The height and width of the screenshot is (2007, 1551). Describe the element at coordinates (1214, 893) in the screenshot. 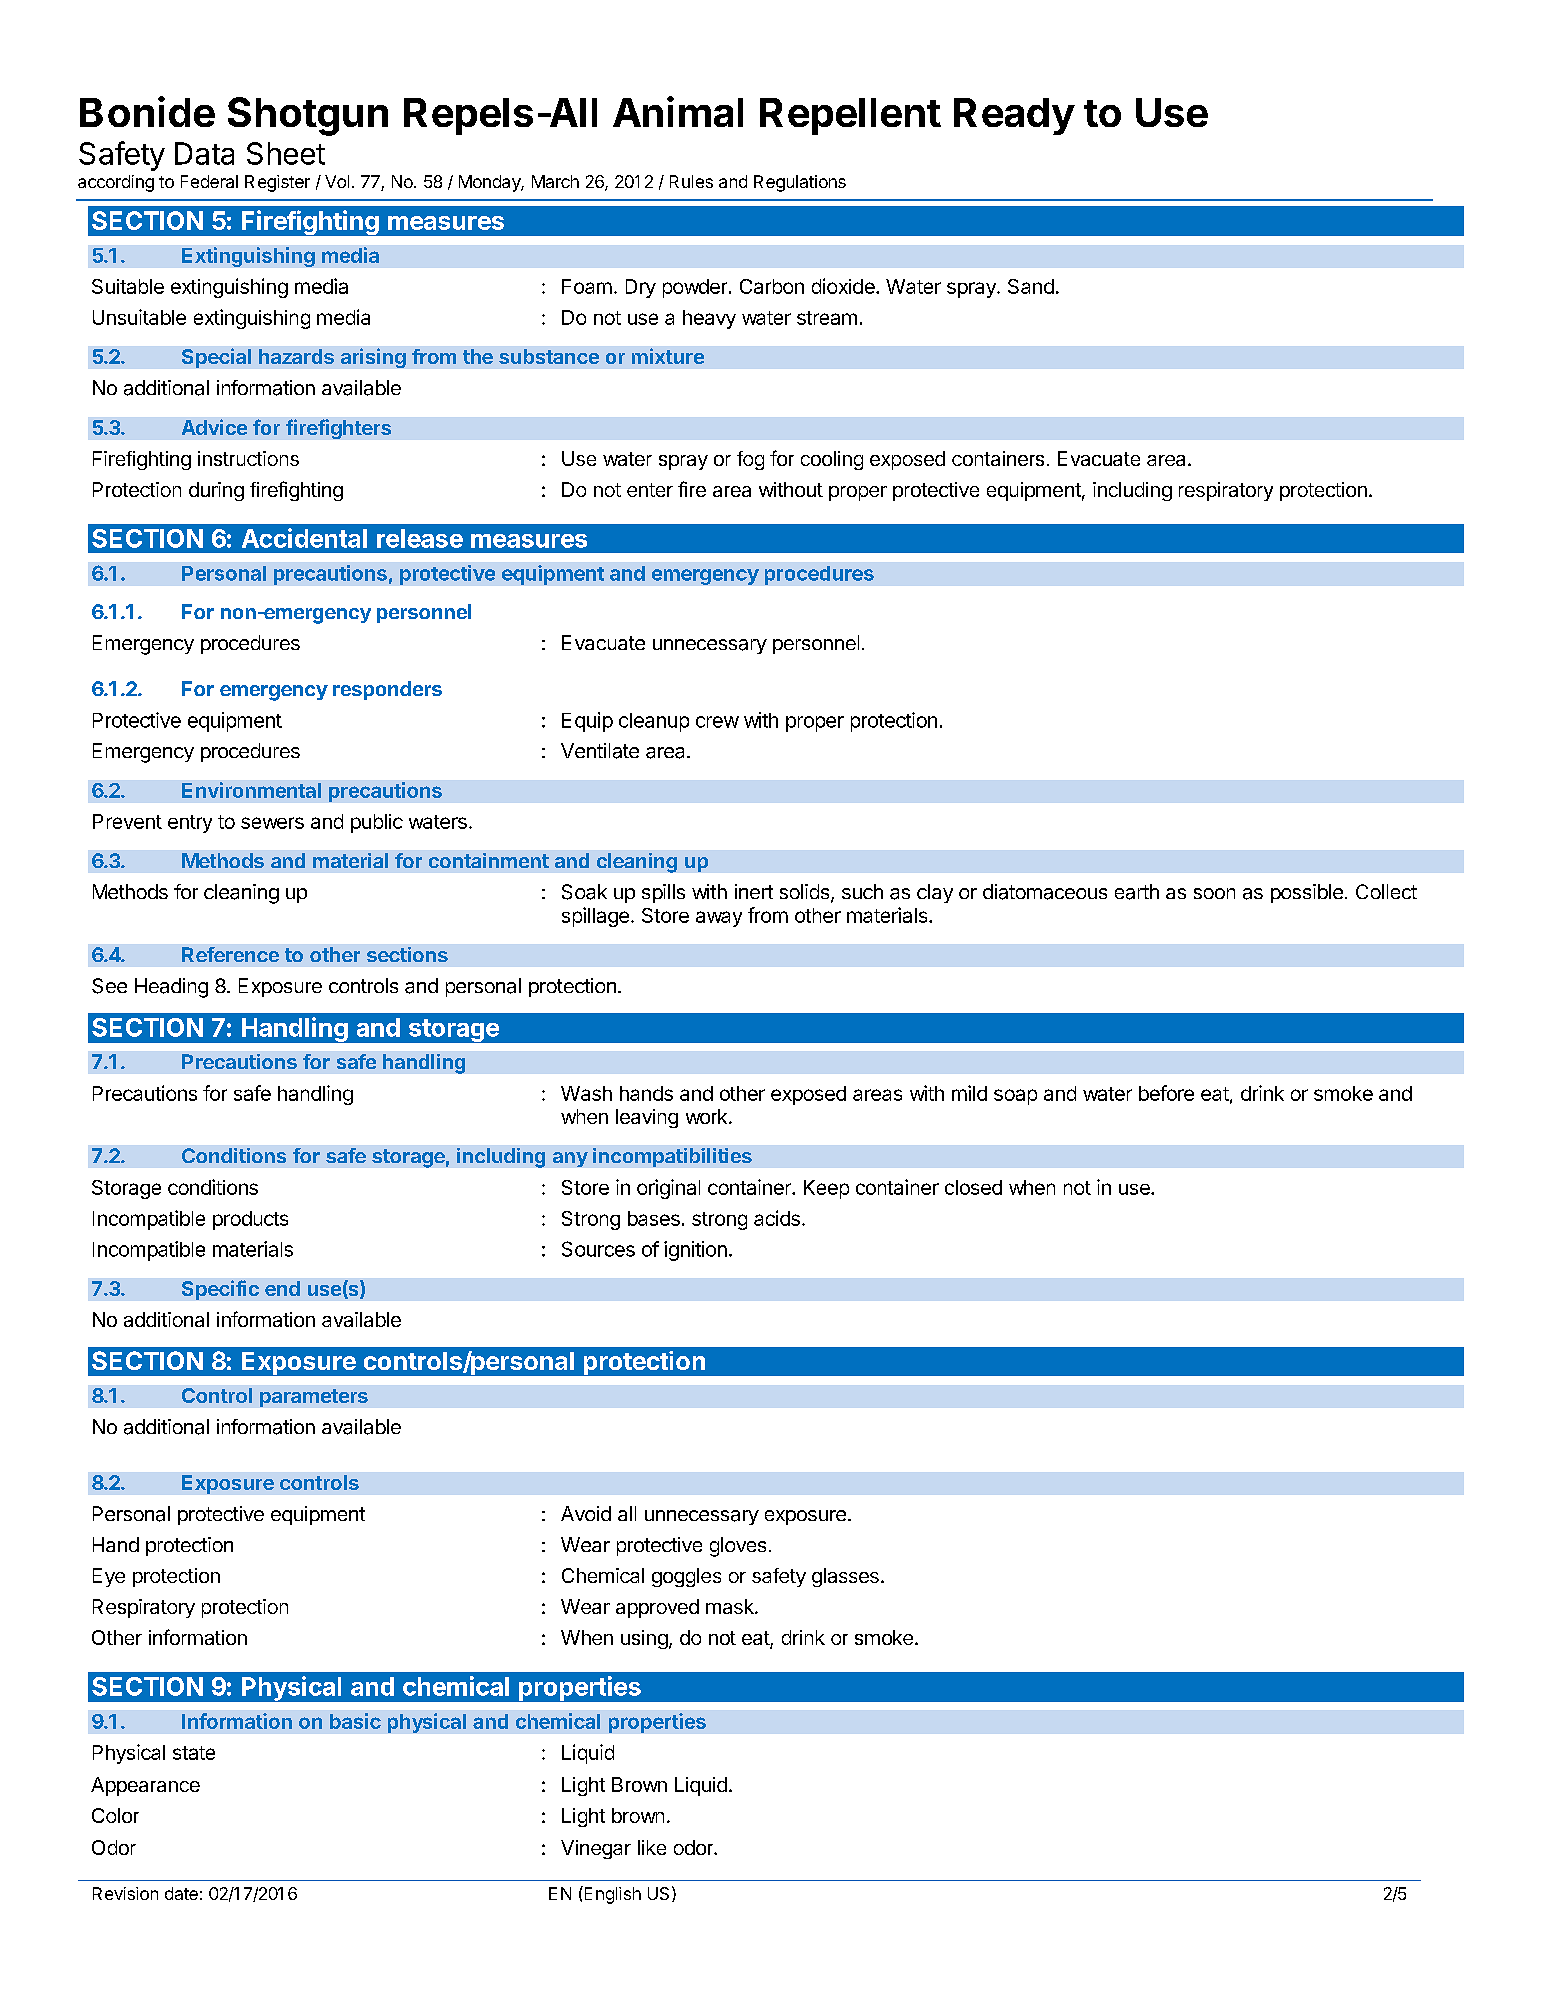

I see `soon` at that location.
